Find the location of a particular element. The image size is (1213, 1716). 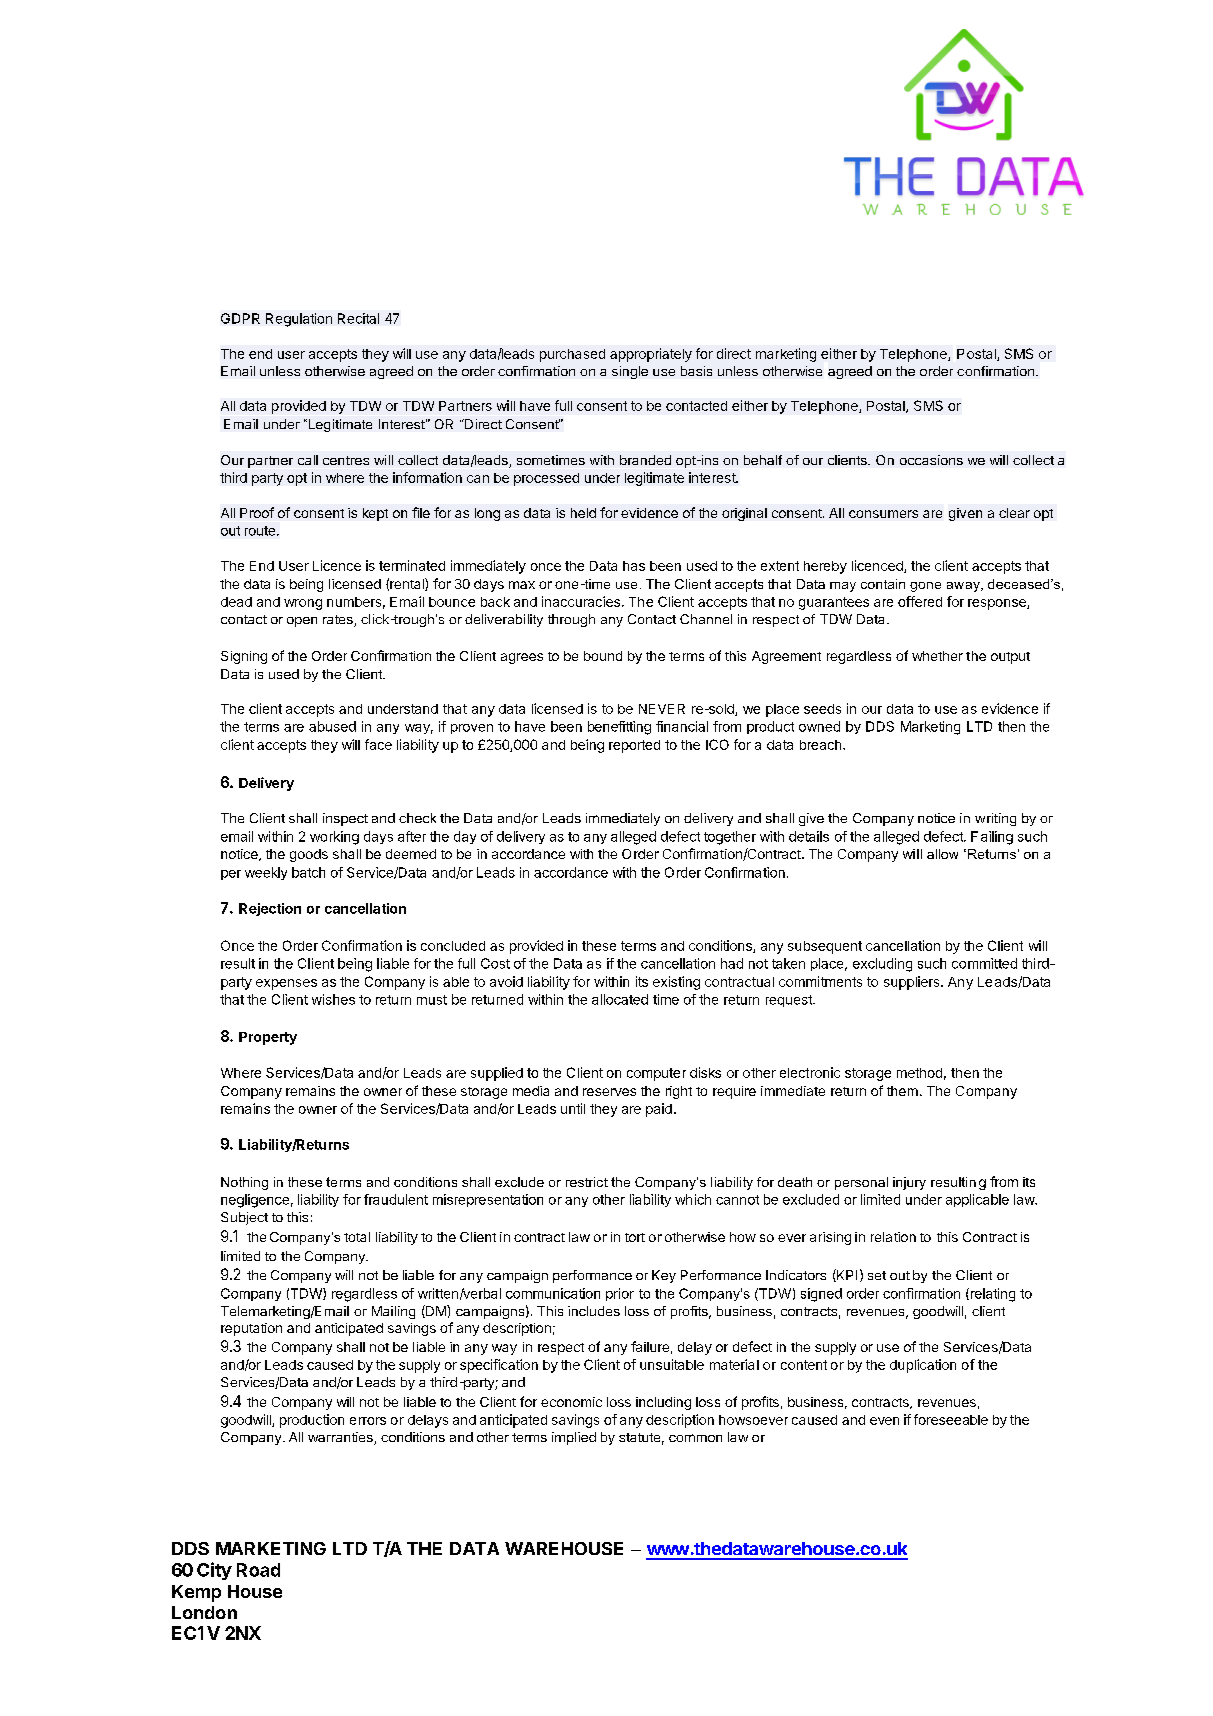

Nothing is located at coordinates (244, 1183).
